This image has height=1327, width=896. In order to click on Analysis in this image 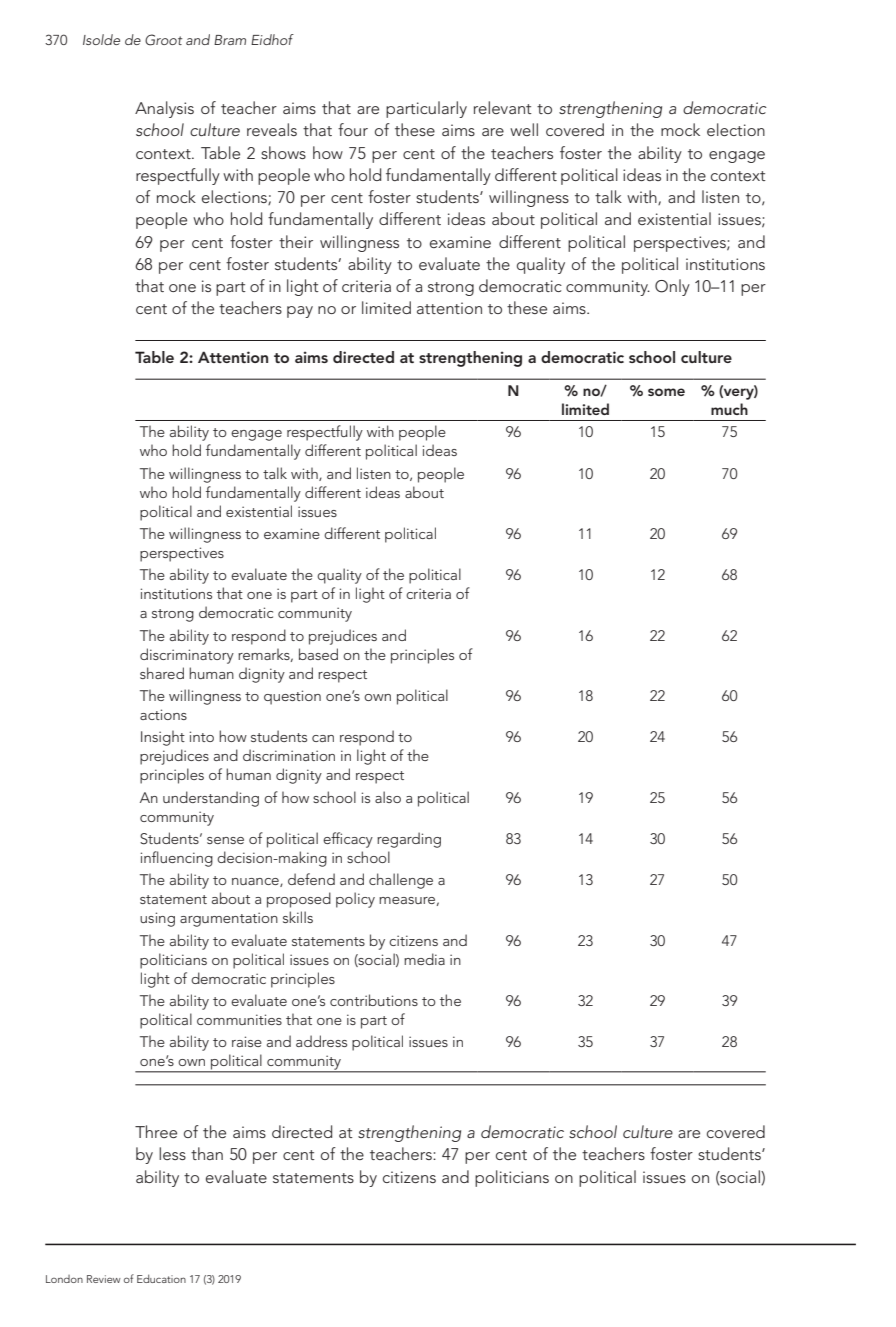, I will do `click(164, 109)`.
